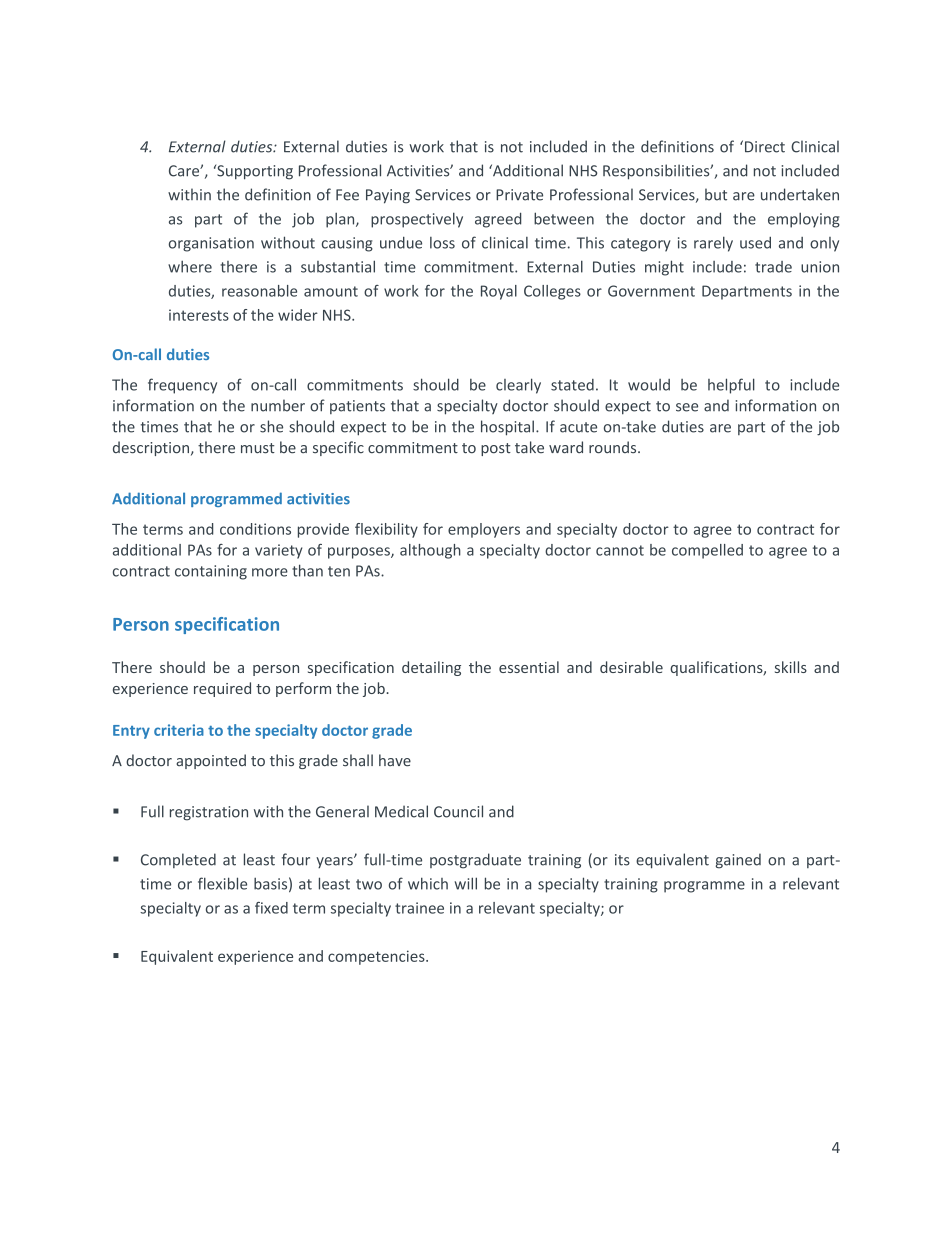 The width and height of the screenshot is (952, 1233). What do you see at coordinates (211, 244) in the screenshot?
I see `organisation` at bounding box center [211, 244].
